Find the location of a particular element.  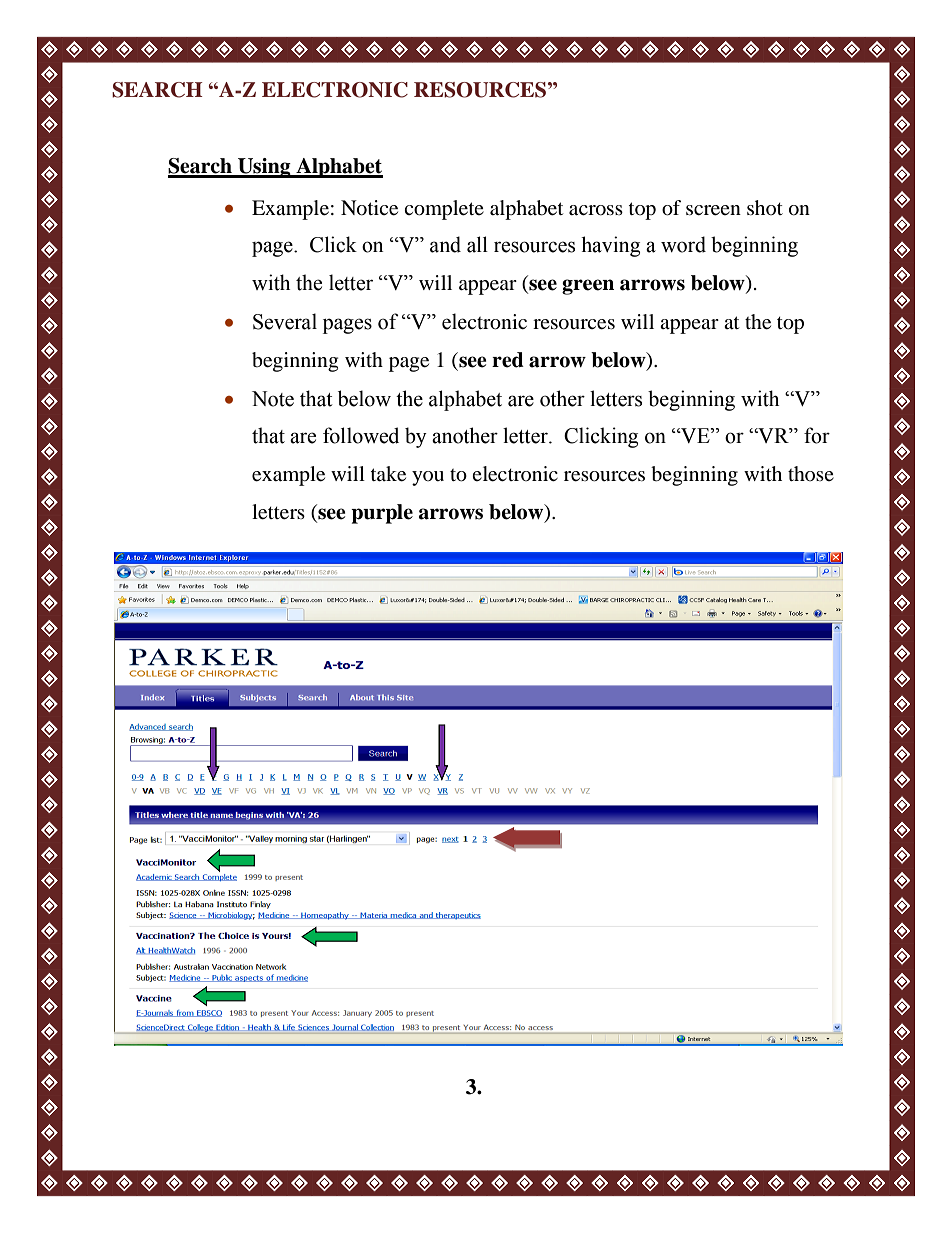

and is located at coordinates (445, 244).
